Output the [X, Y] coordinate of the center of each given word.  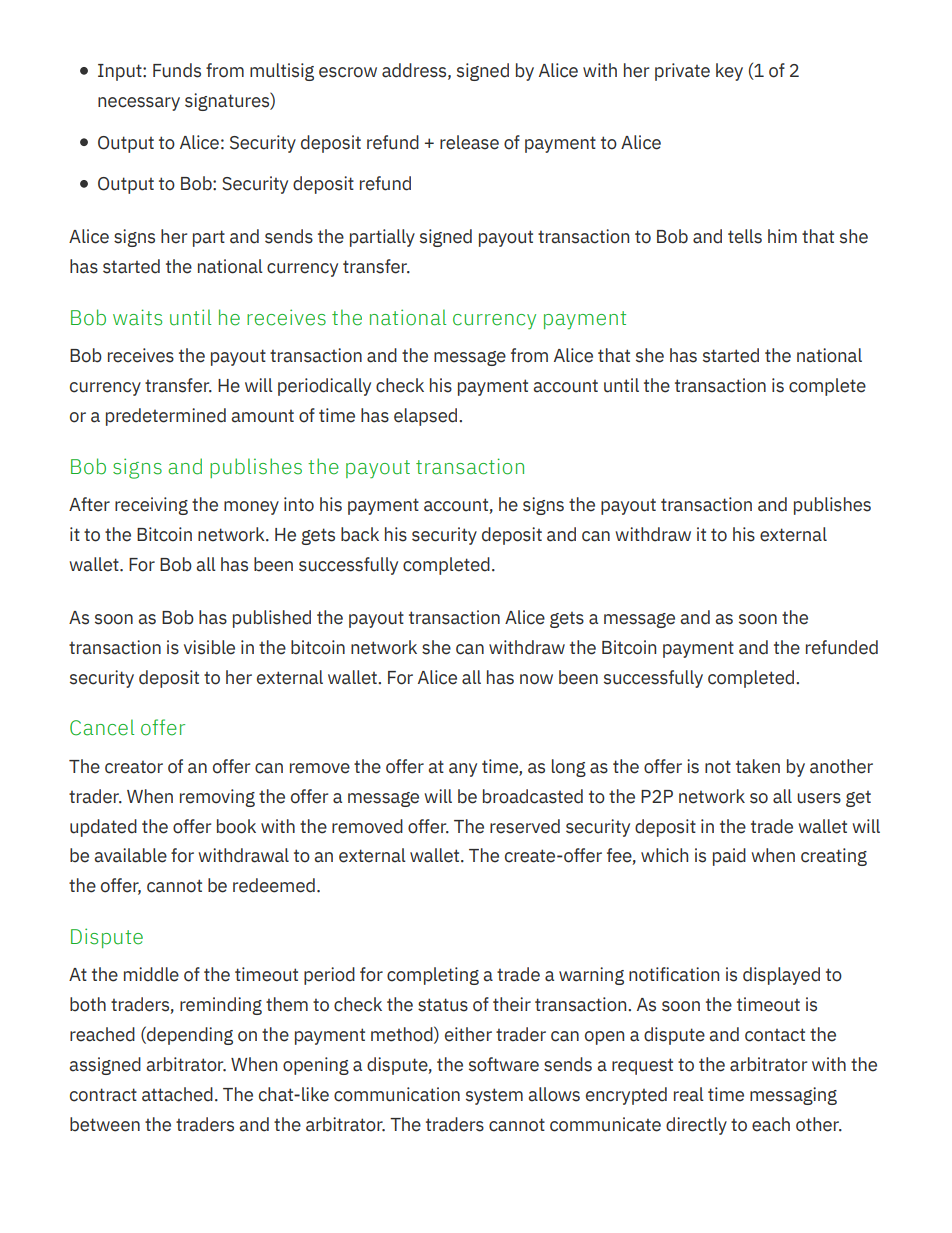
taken [758, 766]
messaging [793, 1096]
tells [745, 236]
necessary [139, 104]
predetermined [166, 417]
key [729, 72]
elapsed [427, 417]
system [494, 1096]
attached [177, 1094]
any [463, 770]
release [469, 142]
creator [134, 767]
